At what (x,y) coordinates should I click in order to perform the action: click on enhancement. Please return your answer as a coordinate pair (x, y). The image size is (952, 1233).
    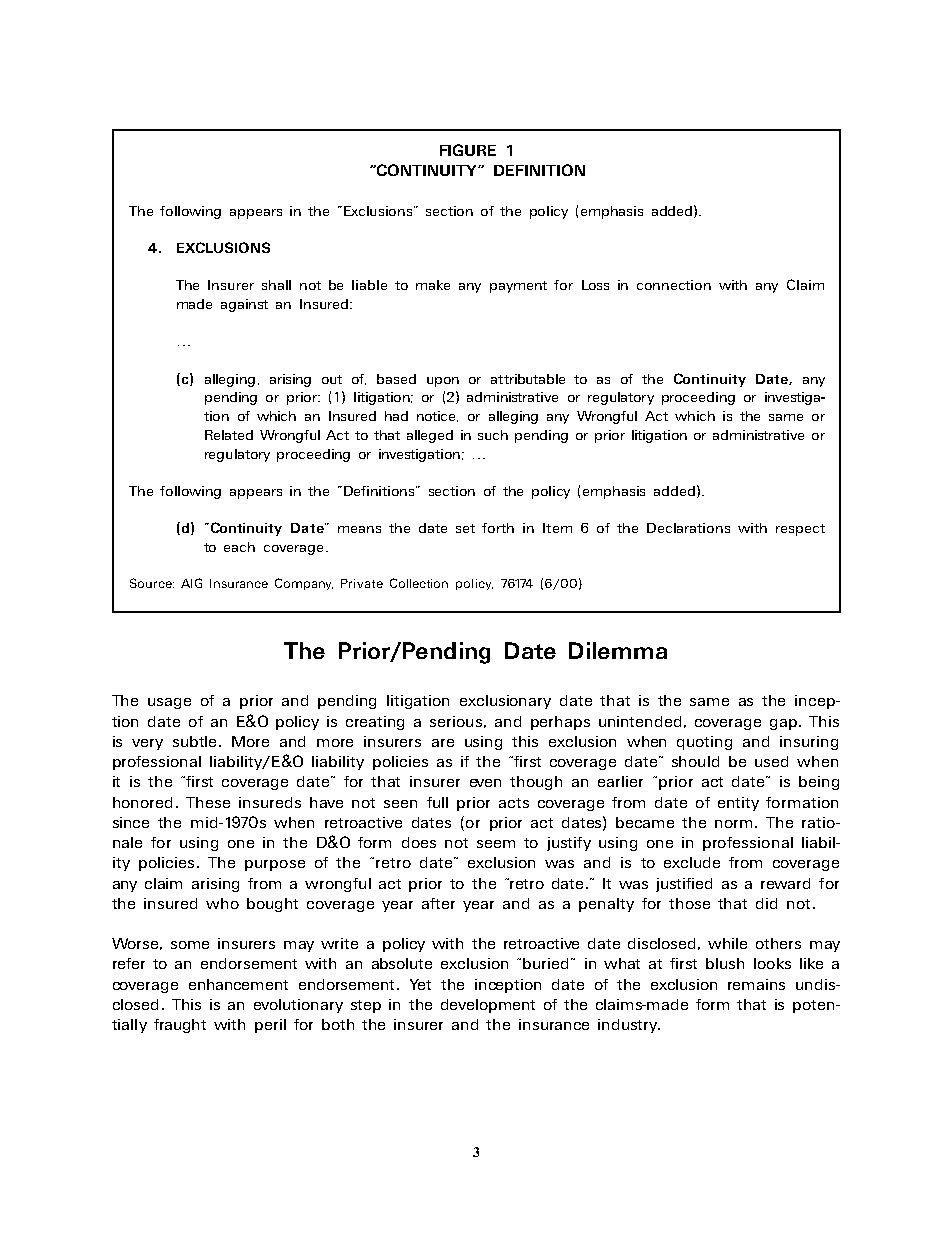
    Looking at the image, I should click on (238, 984).
